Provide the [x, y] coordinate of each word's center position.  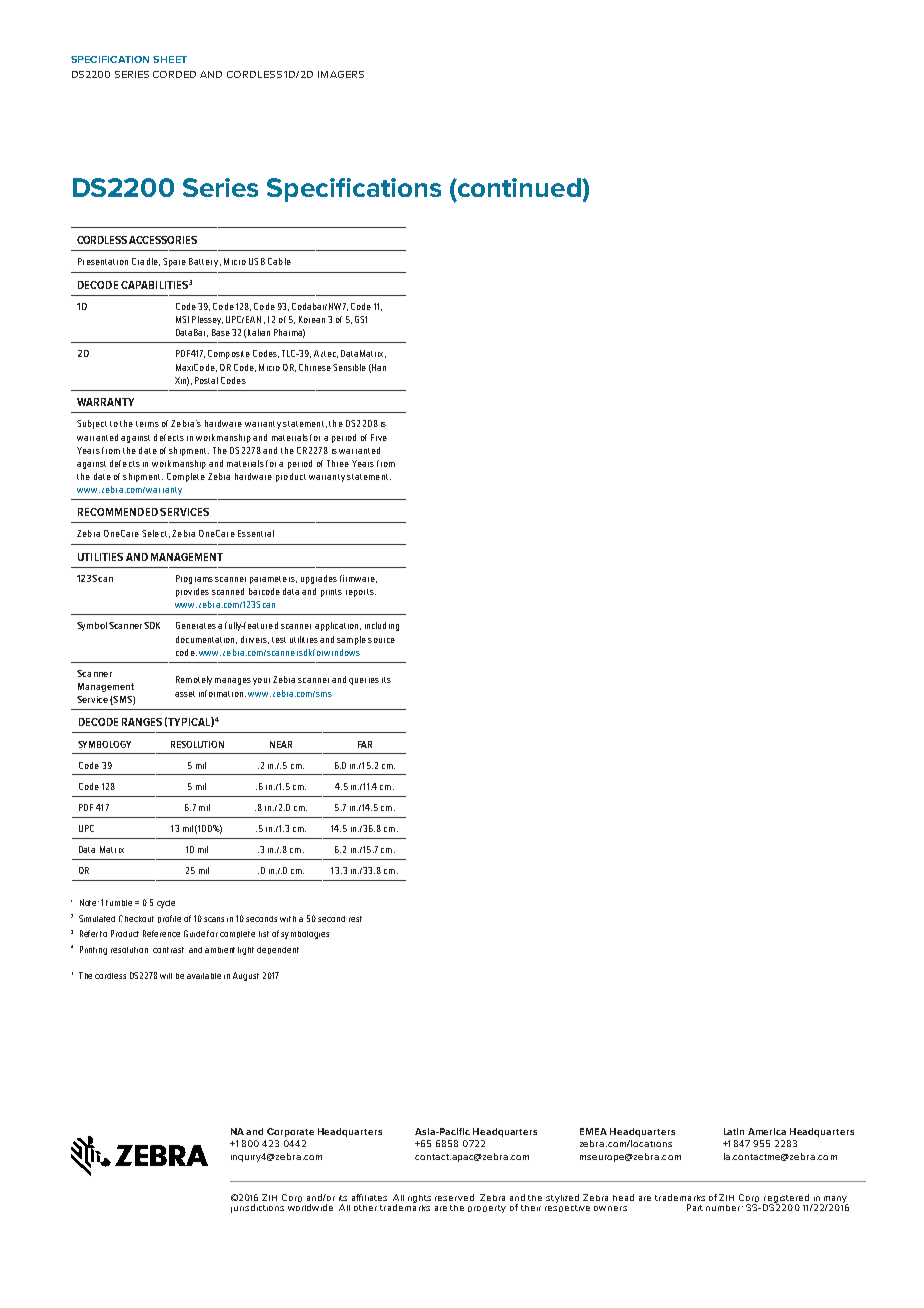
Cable [279, 261]
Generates [196, 625]
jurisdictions [257, 1208]
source [381, 640]
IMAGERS [341, 74]
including [382, 626]
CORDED [174, 74]
